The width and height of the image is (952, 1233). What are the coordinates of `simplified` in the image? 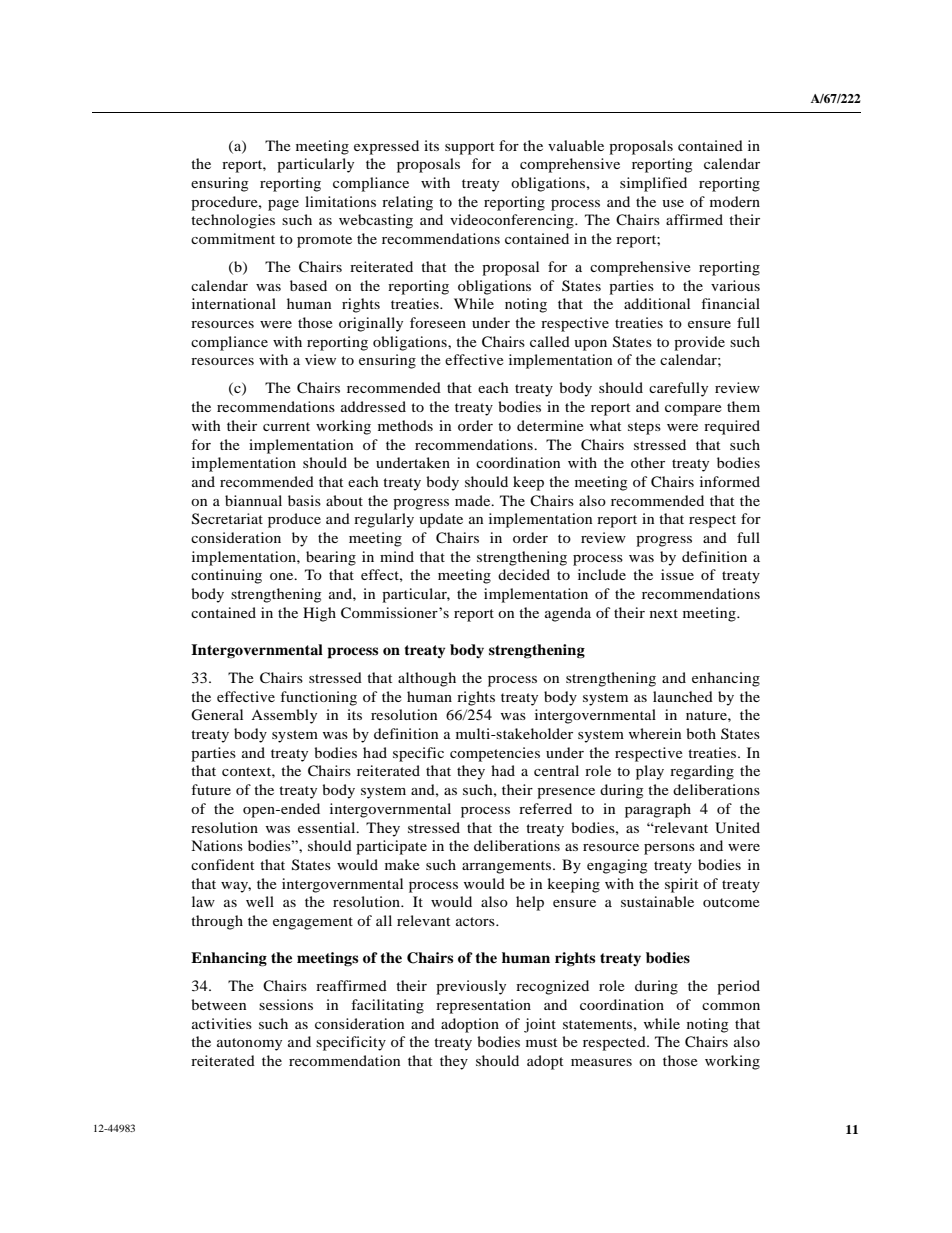 It's located at (653, 184).
